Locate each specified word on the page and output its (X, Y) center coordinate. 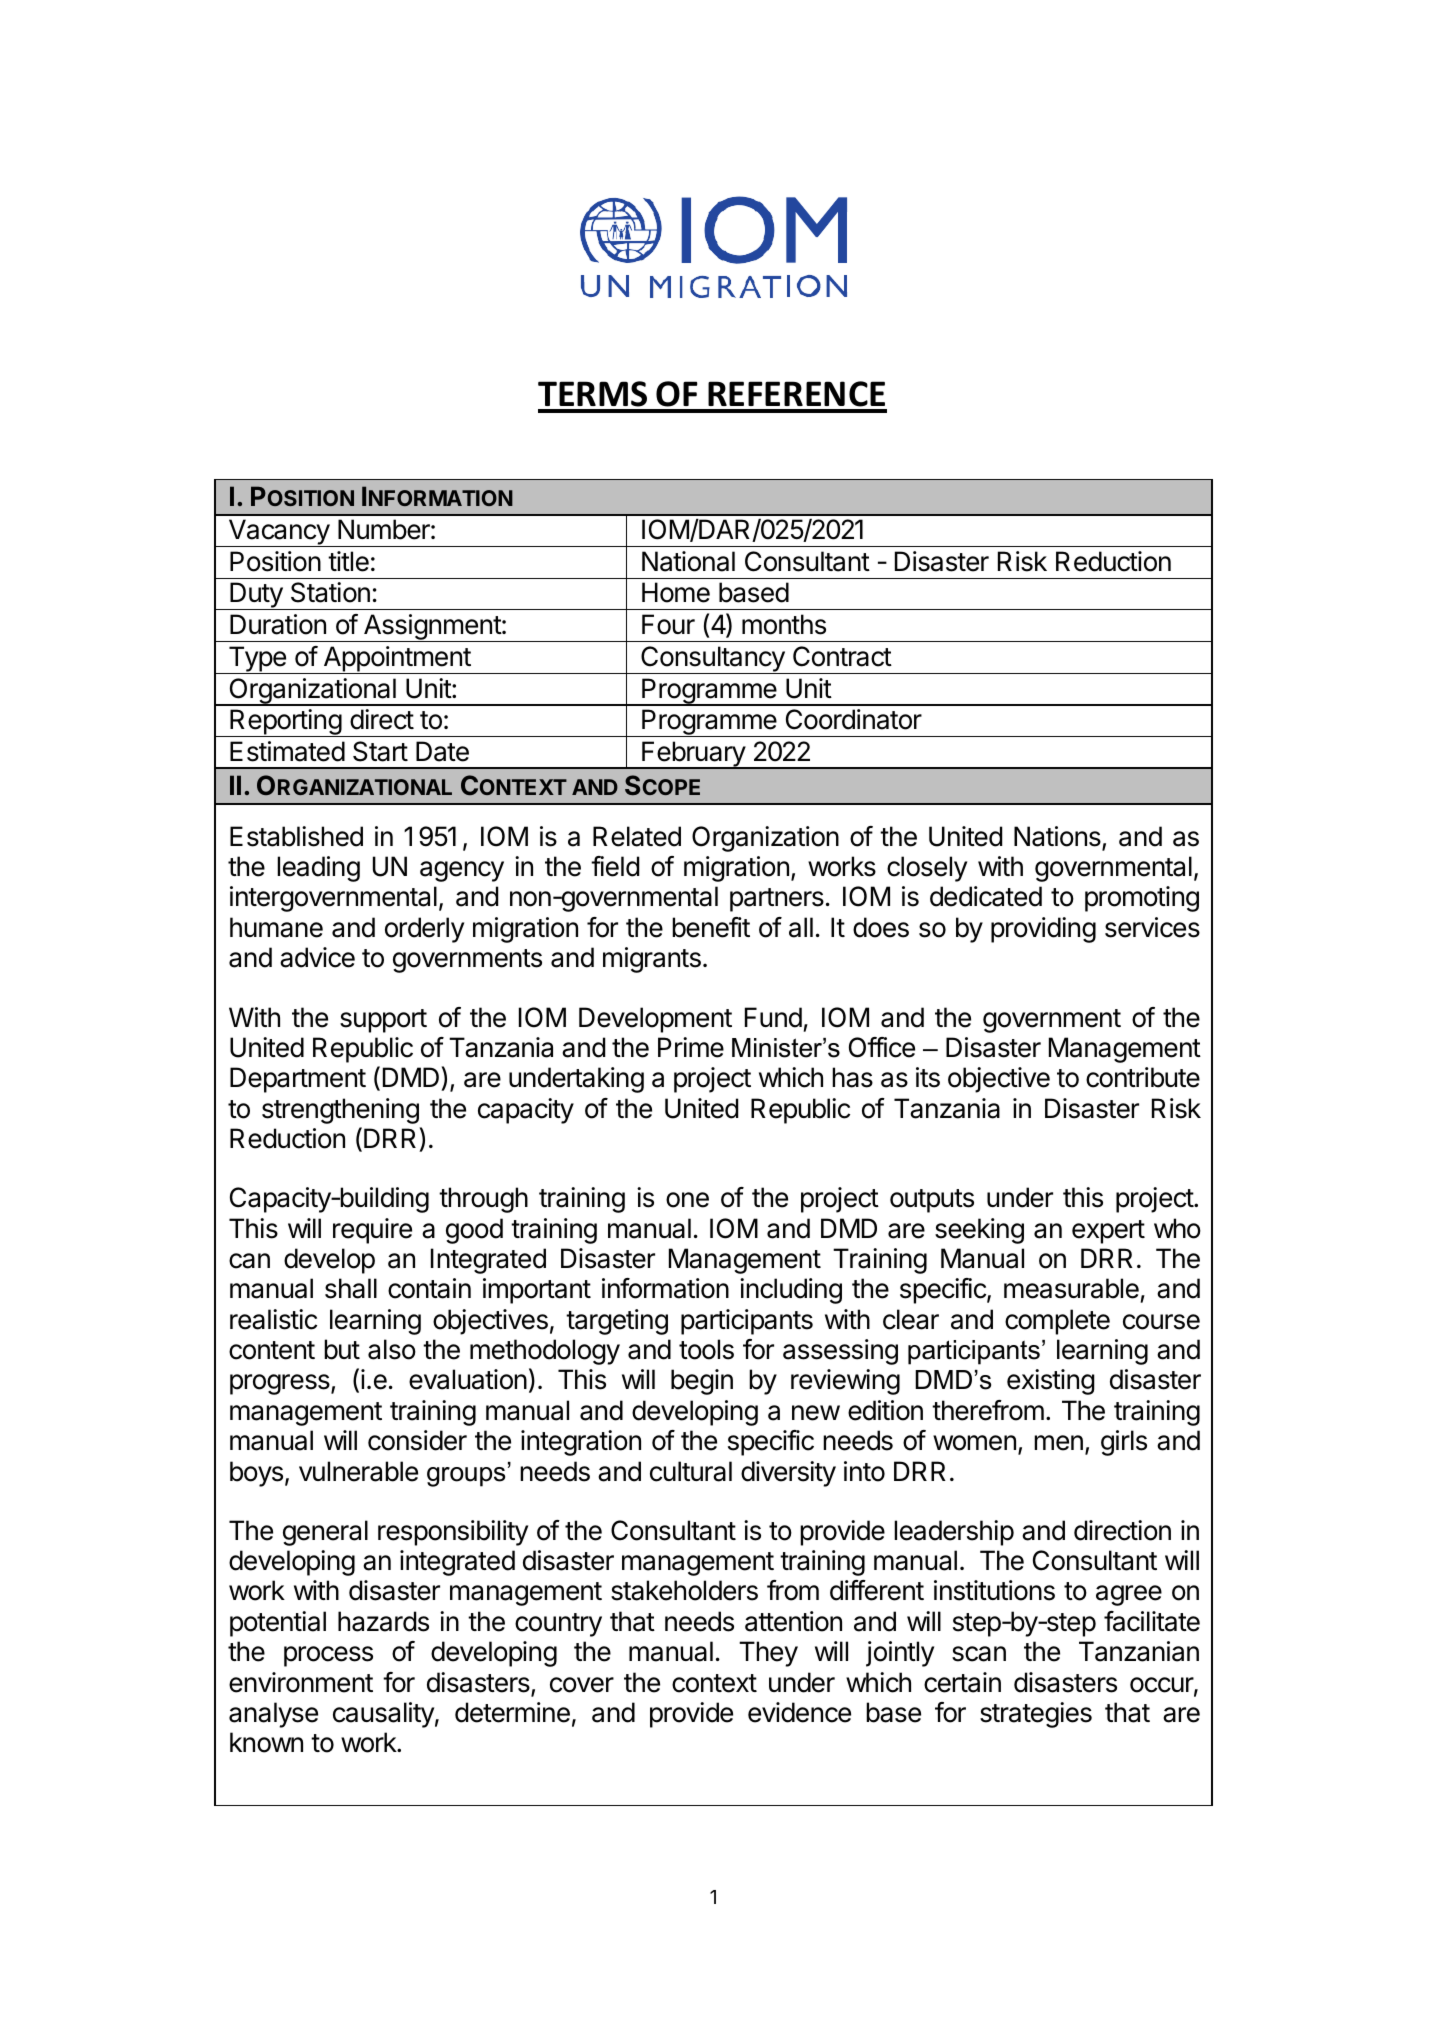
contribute (1143, 1077)
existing (1051, 1382)
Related (637, 836)
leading (318, 869)
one (687, 1200)
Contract (842, 656)
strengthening (340, 1111)
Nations (1058, 837)
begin (702, 1382)
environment (301, 1682)
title (348, 561)
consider (417, 1440)
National (688, 561)
